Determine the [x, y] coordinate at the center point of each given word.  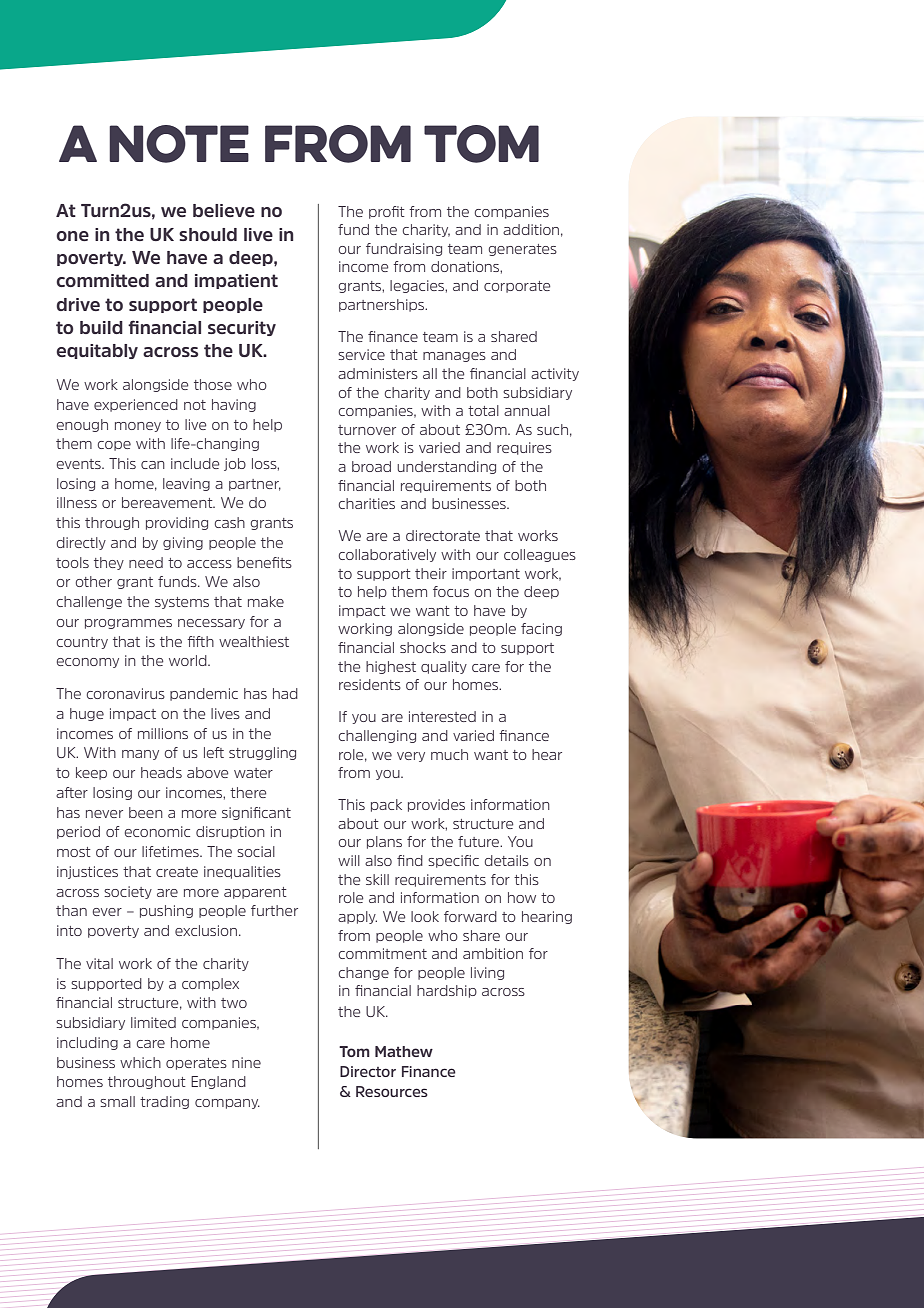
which [140, 1062]
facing [541, 629]
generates [523, 250]
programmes [128, 624]
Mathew [404, 1051]
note [179, 144]
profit [387, 212]
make [266, 601]
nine [246, 1062]
